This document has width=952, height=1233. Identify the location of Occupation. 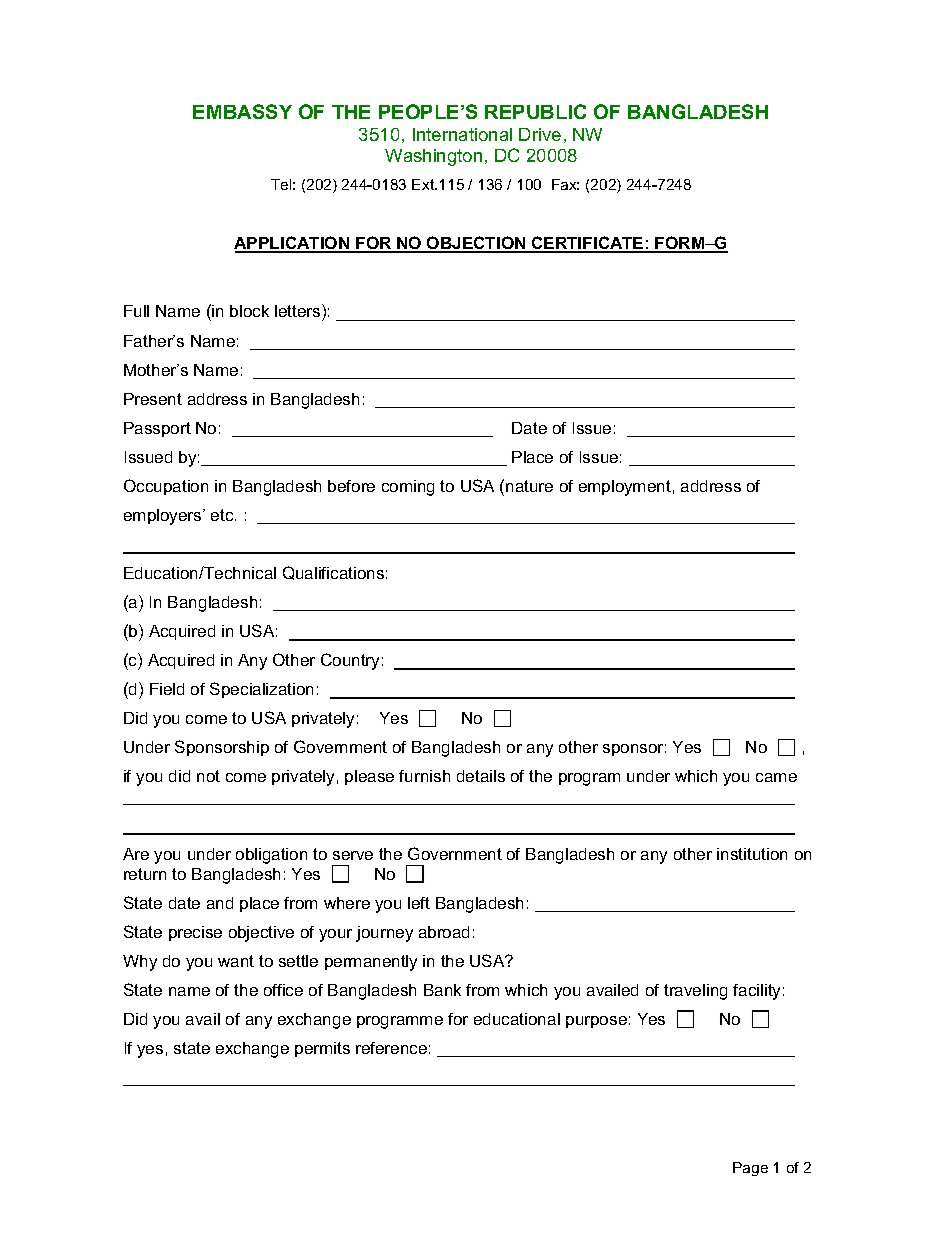
(166, 487).
